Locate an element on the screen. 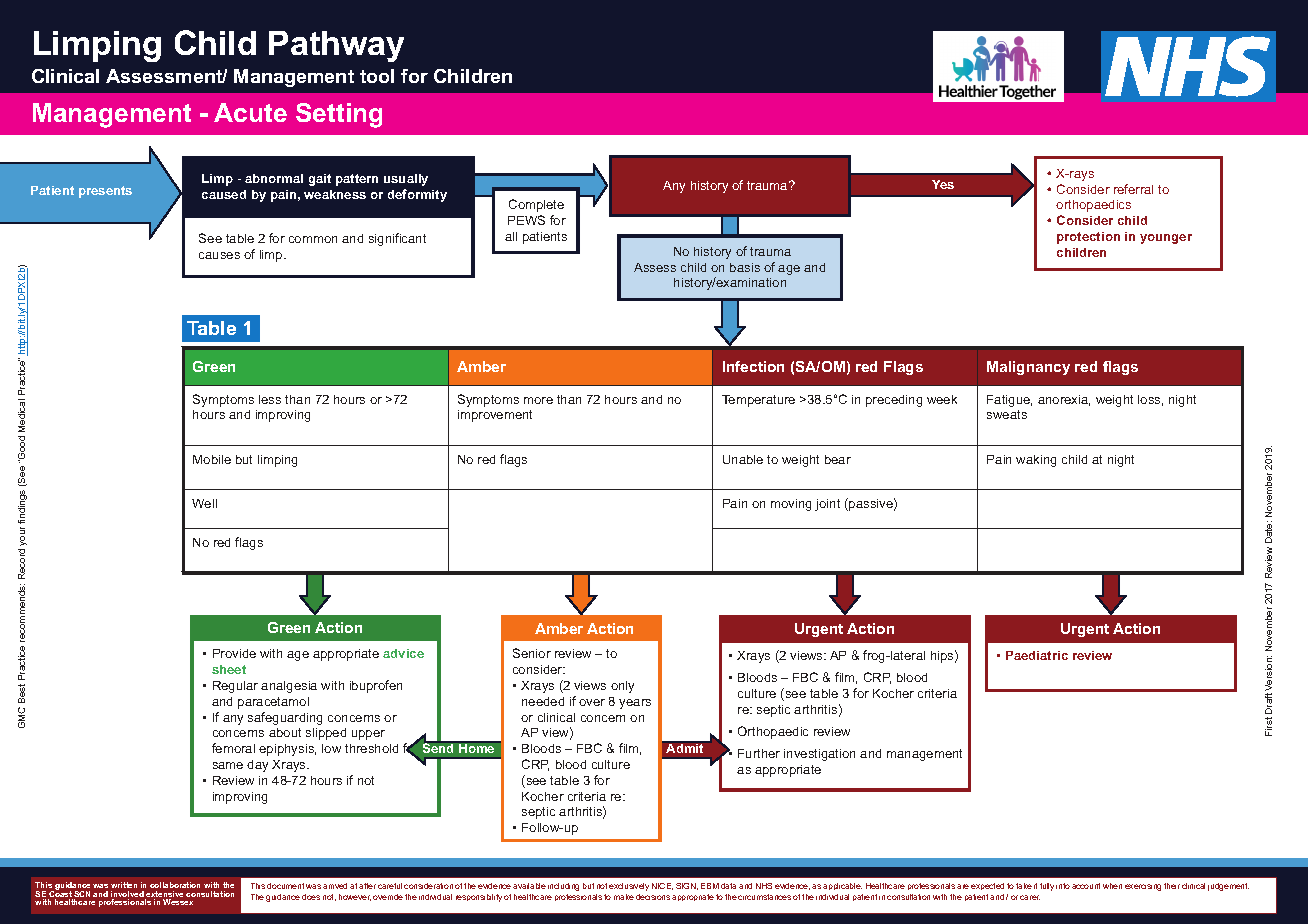 This screenshot has height=924, width=1308. Unable is located at coordinates (743, 459).
